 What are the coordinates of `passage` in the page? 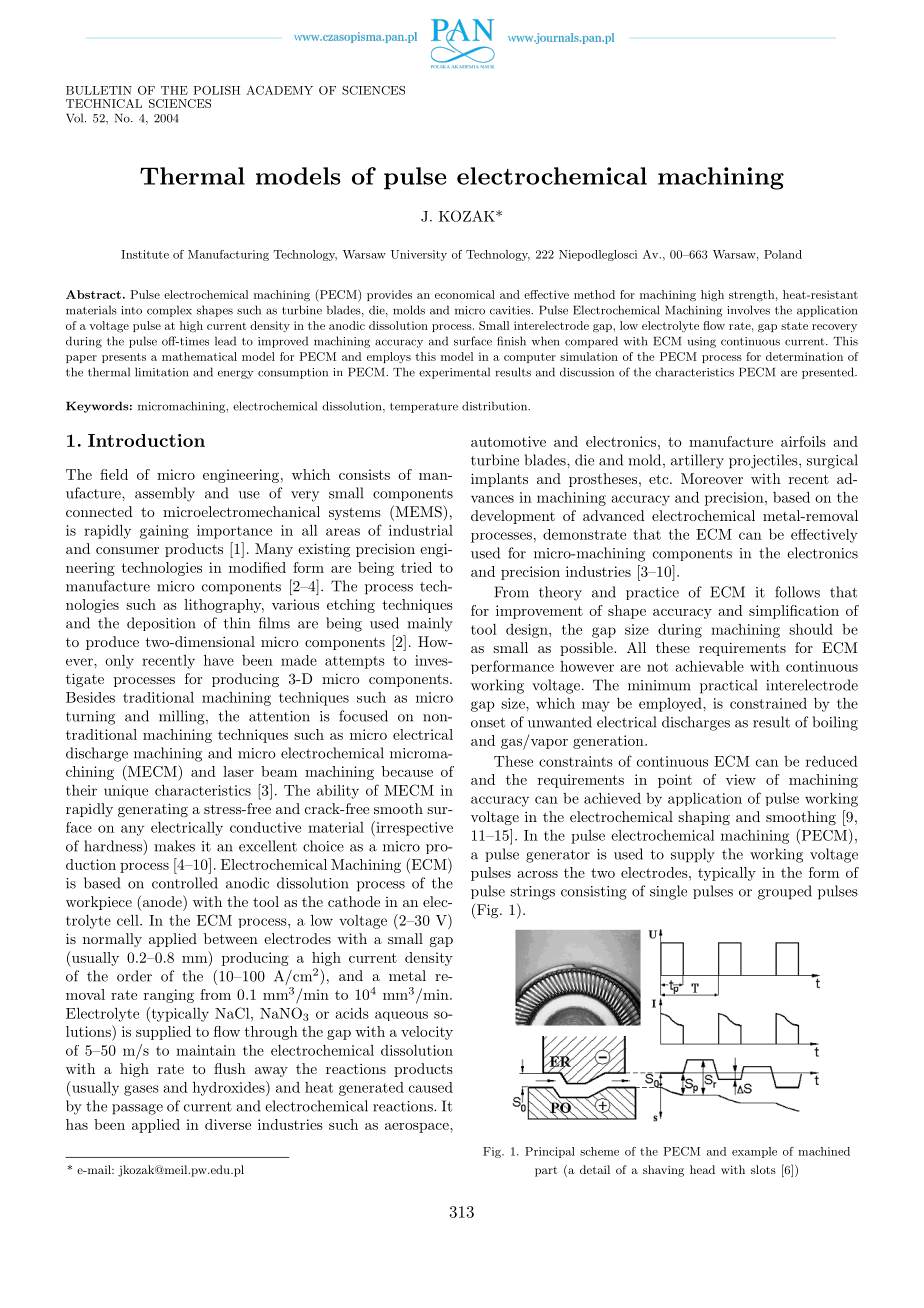 It's located at (137, 1109).
